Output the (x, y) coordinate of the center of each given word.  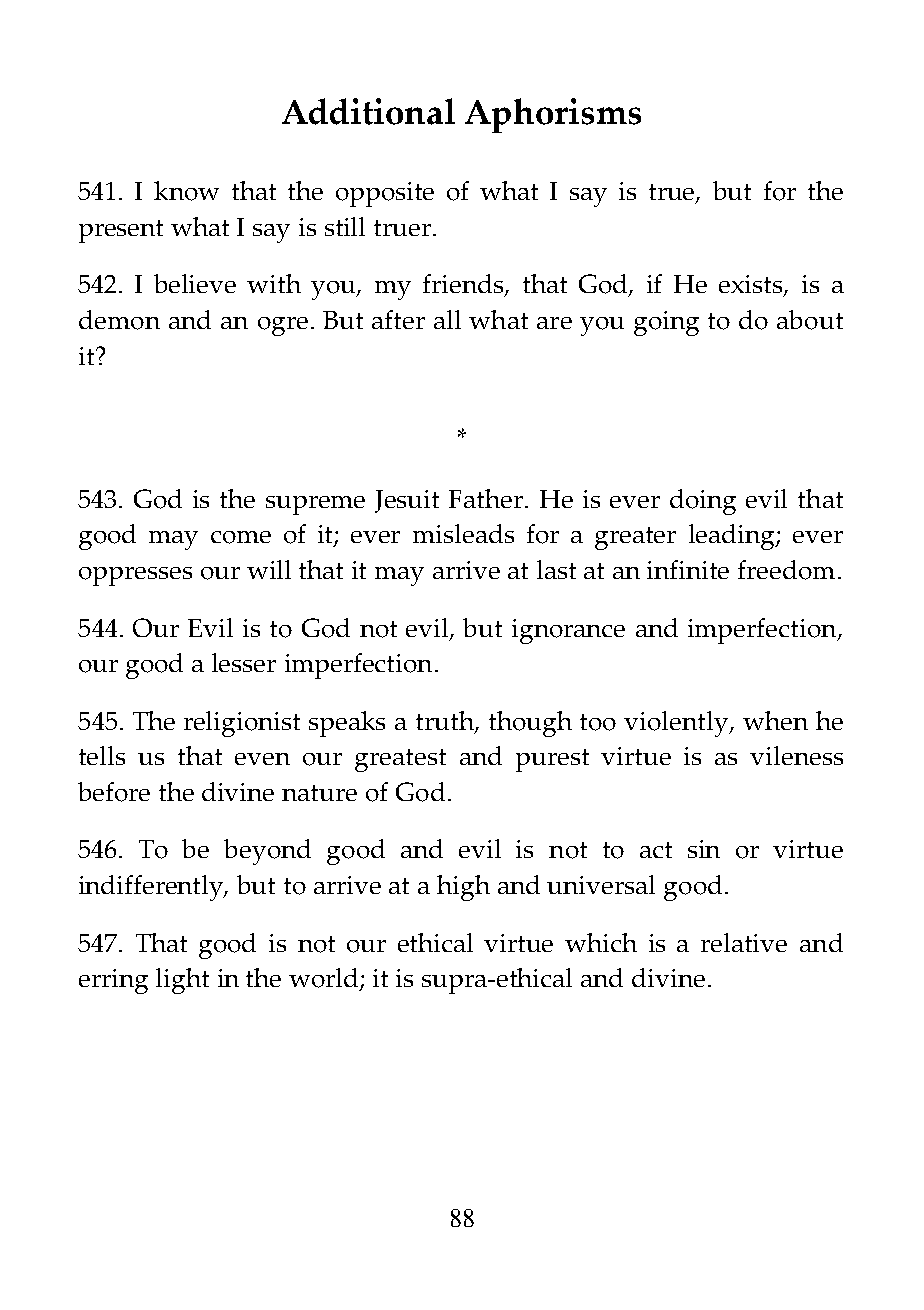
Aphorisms (553, 115)
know (186, 191)
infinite (688, 569)
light (182, 981)
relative (744, 942)
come (241, 537)
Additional (368, 111)
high (463, 888)
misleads (463, 533)
